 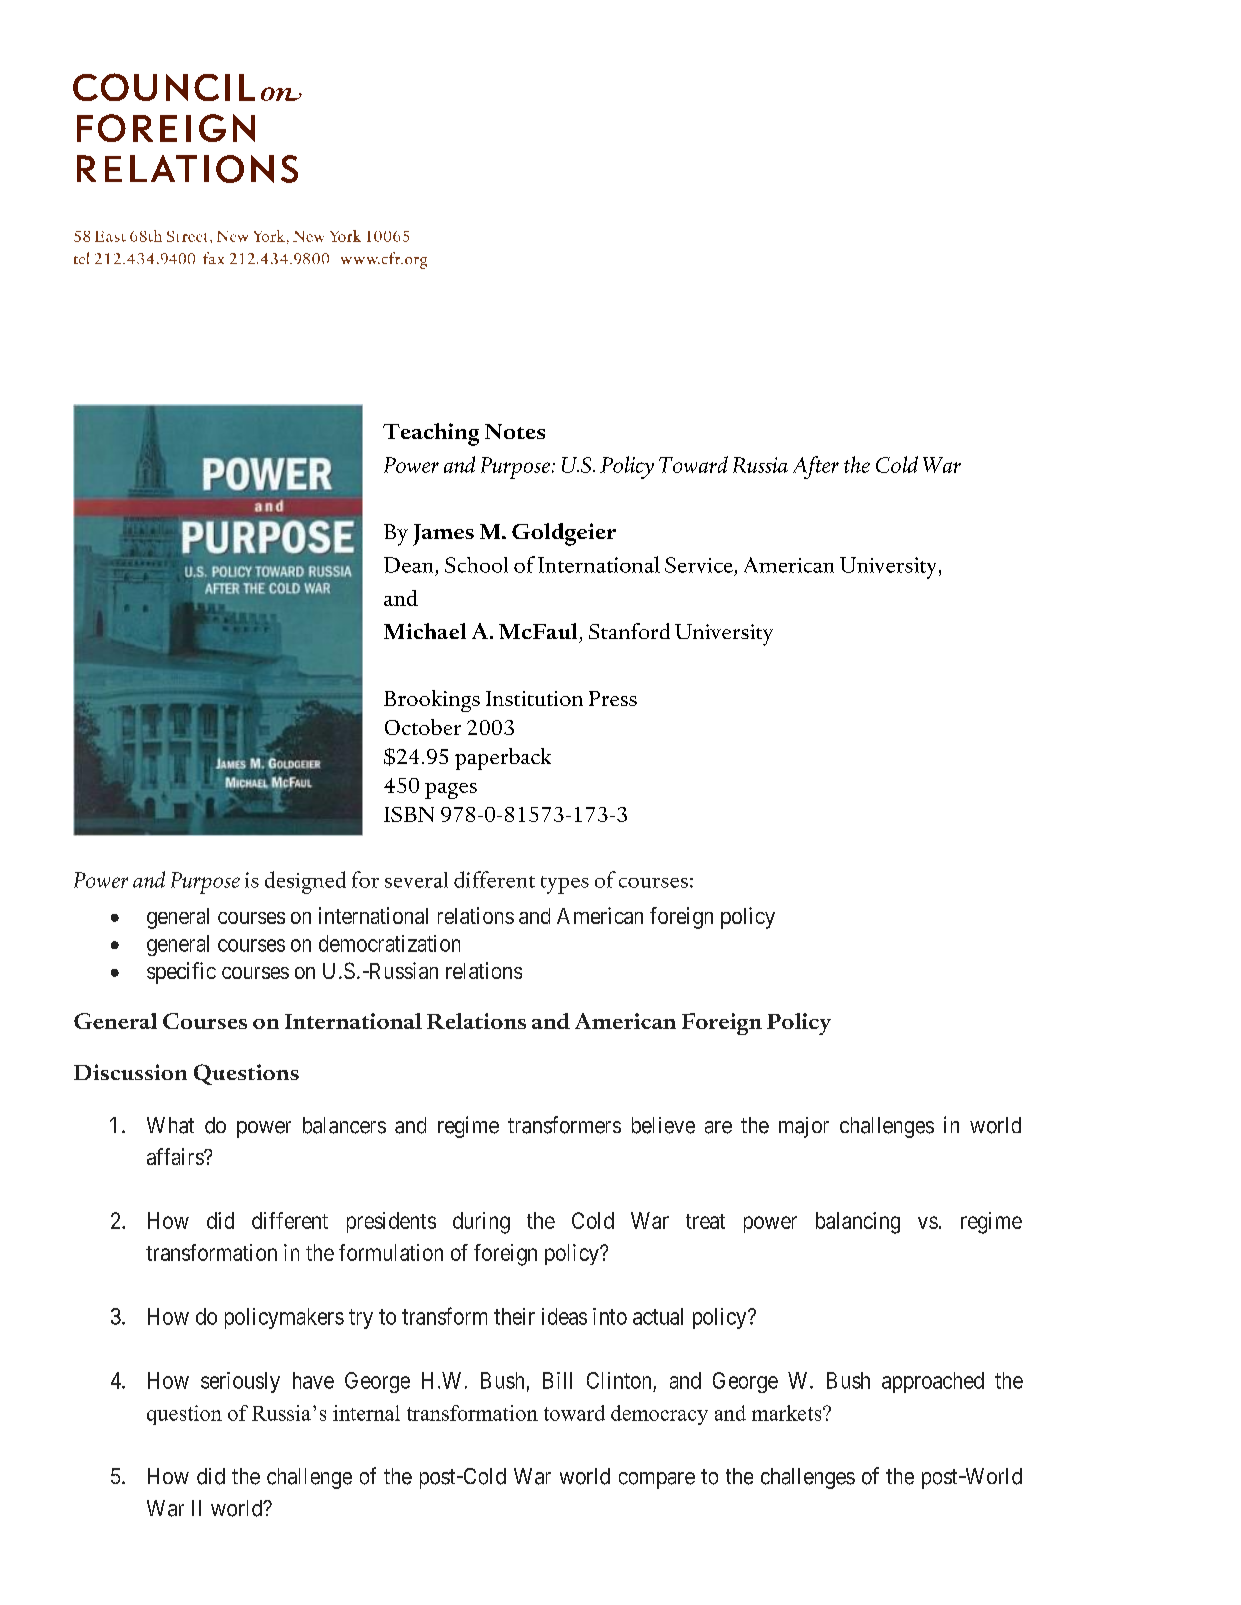 What do you see at coordinates (515, 431) in the screenshot?
I see `Notes` at bounding box center [515, 431].
